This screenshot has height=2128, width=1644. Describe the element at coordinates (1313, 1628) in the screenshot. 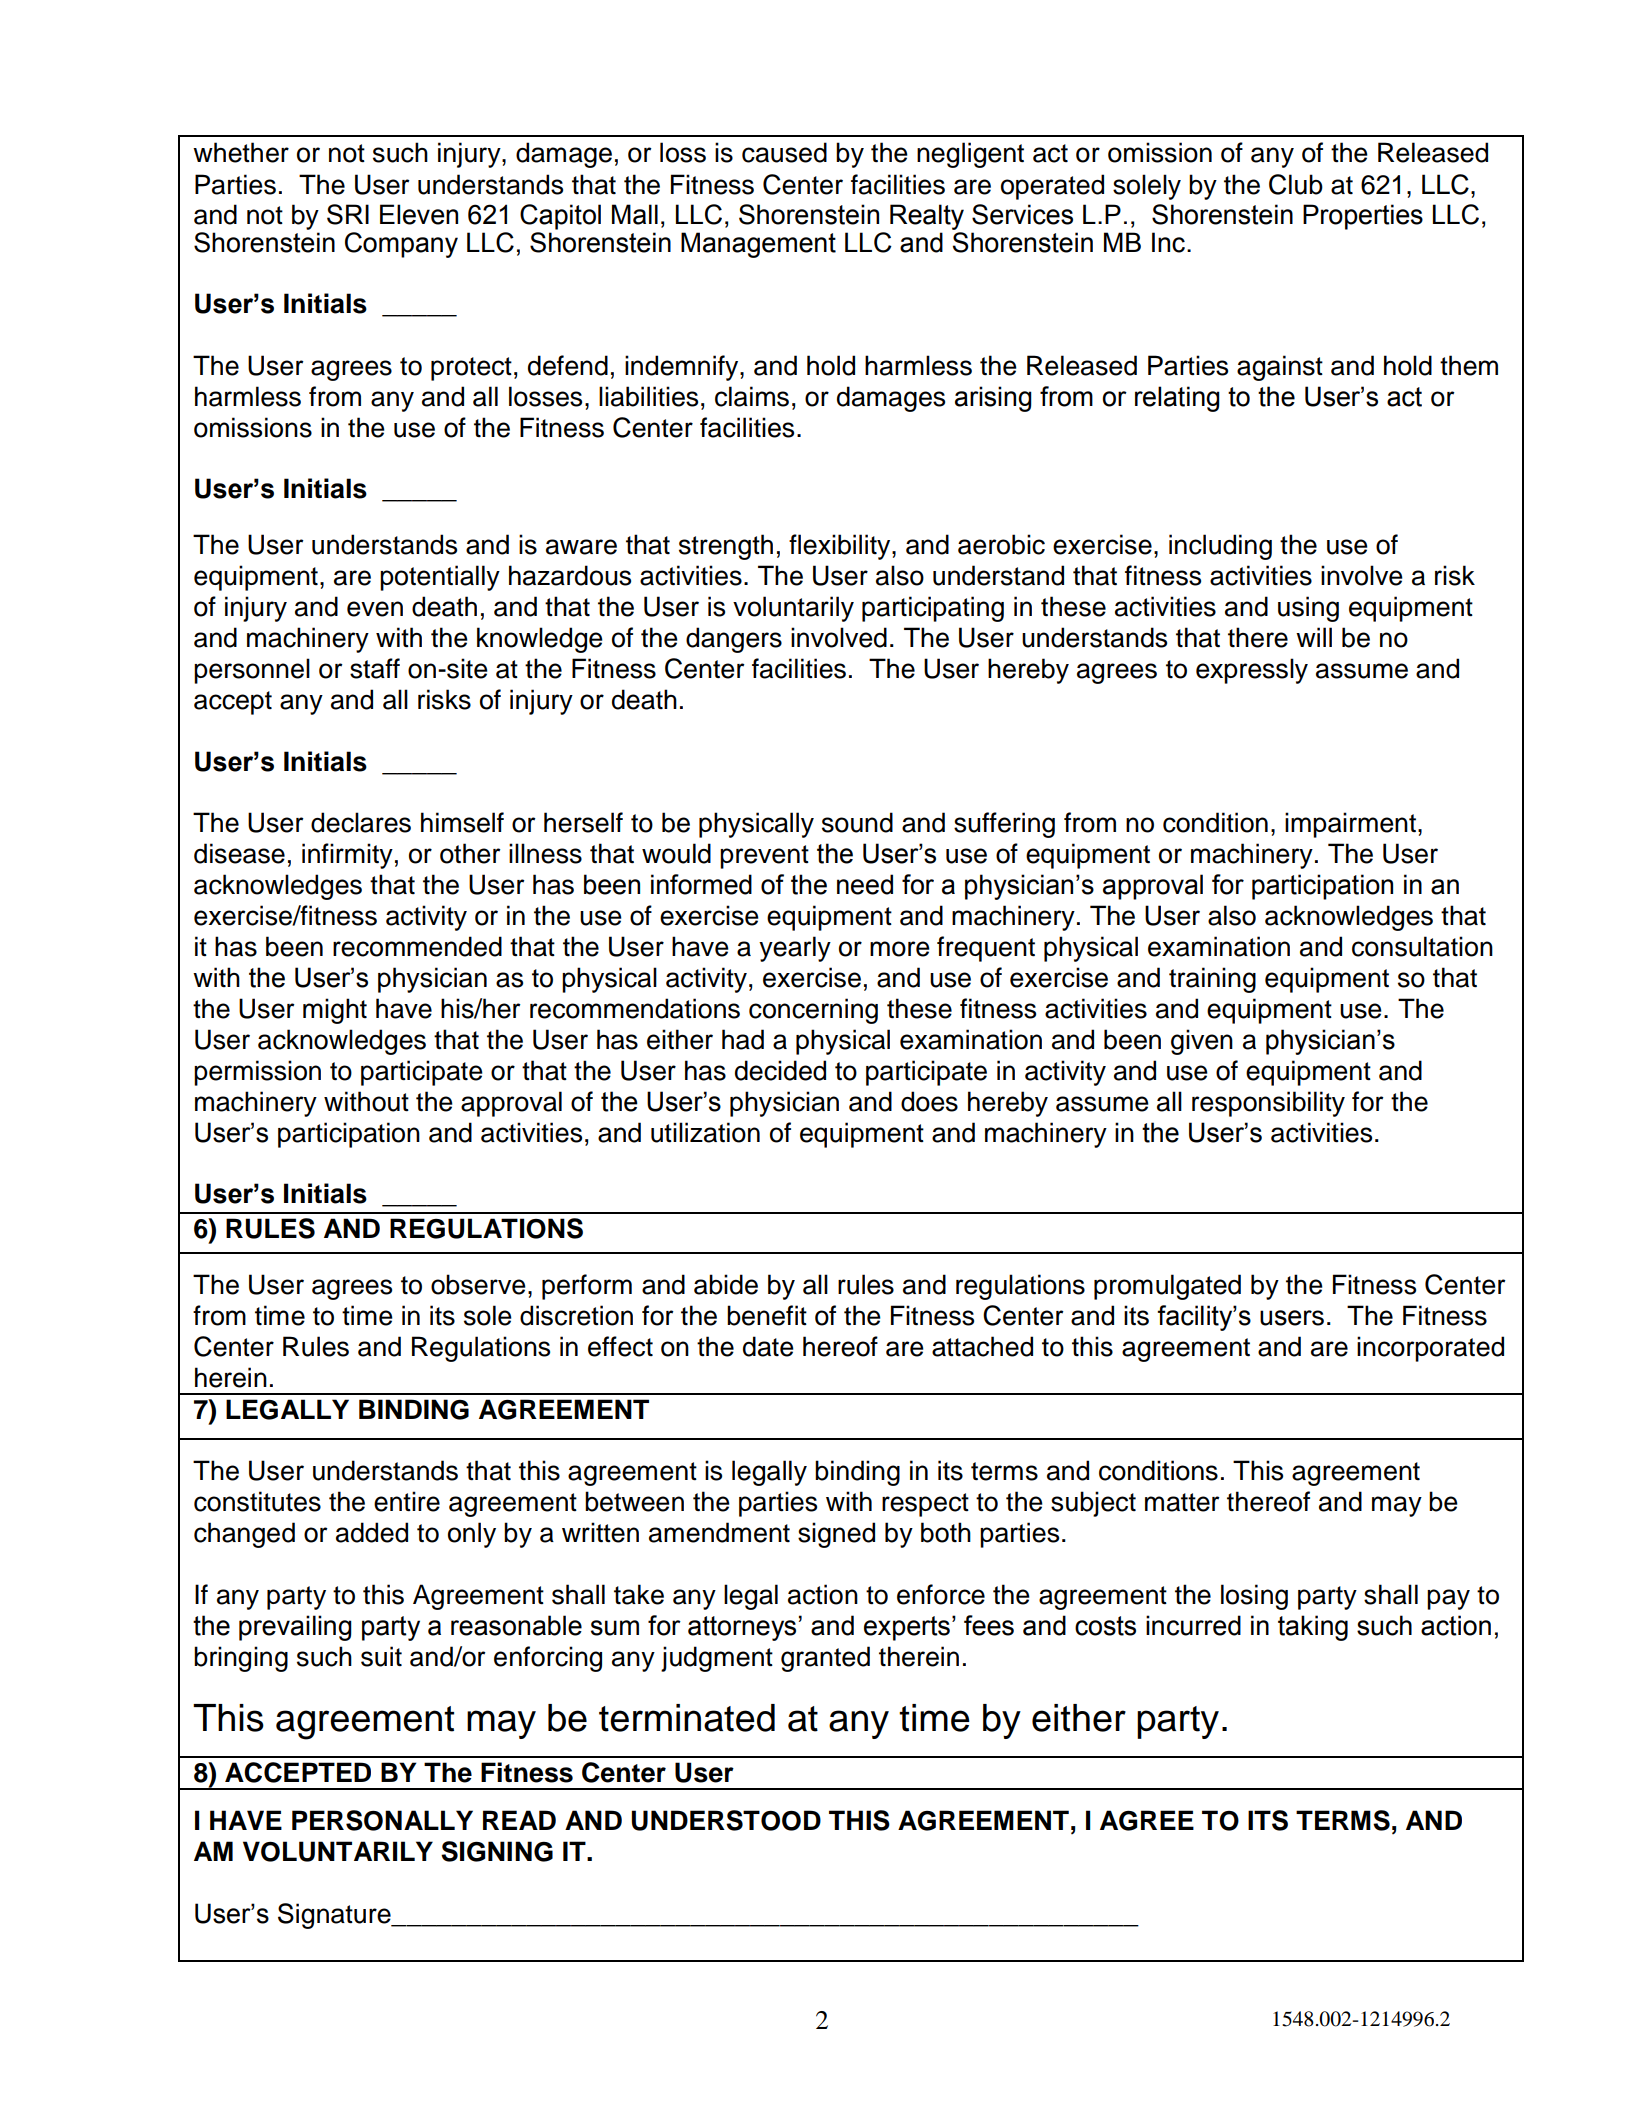

I see `taking` at that location.
